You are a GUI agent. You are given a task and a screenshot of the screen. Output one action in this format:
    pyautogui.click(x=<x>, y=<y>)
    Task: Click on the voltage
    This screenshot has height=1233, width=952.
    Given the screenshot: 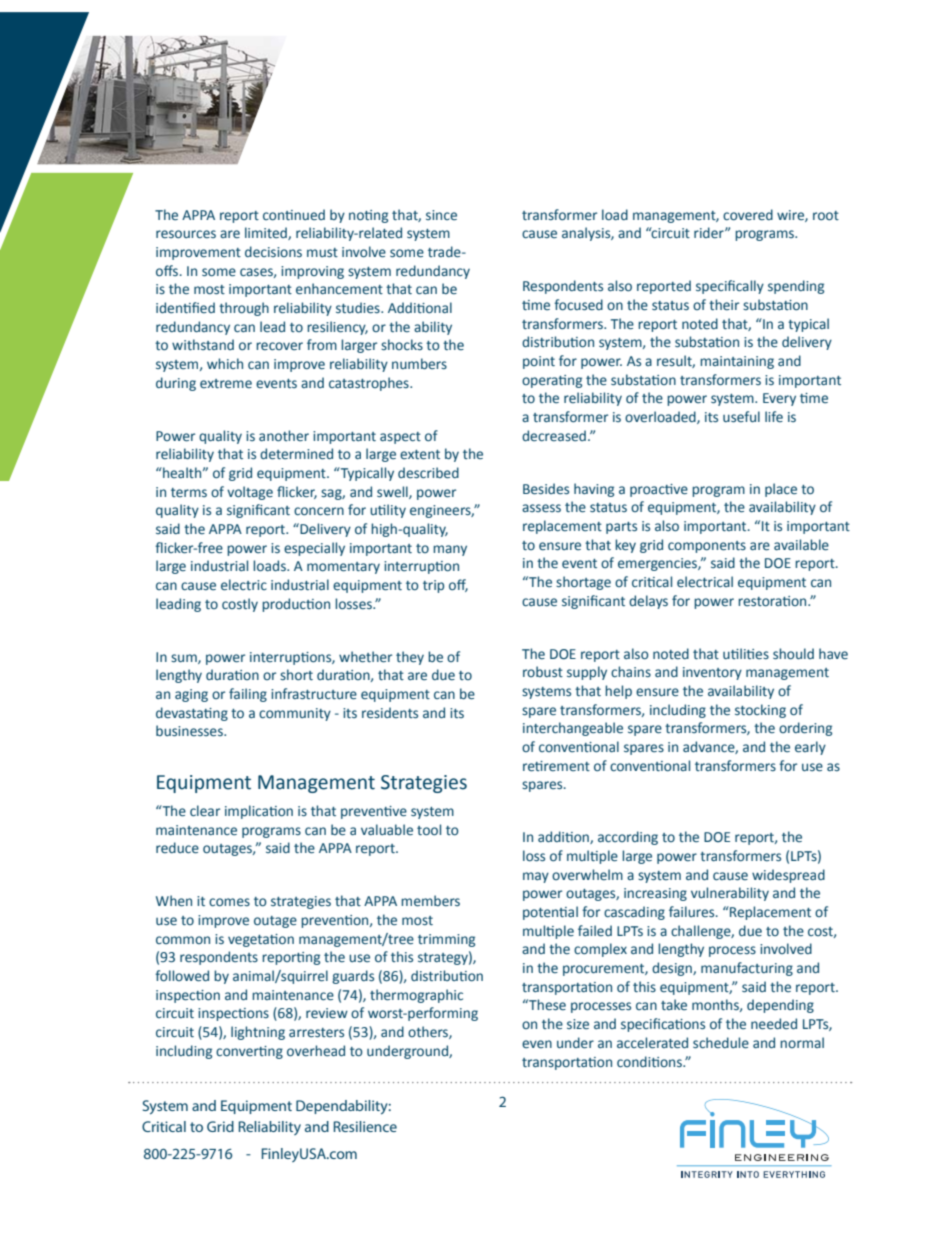 What is the action you would take?
    pyautogui.click(x=250, y=493)
